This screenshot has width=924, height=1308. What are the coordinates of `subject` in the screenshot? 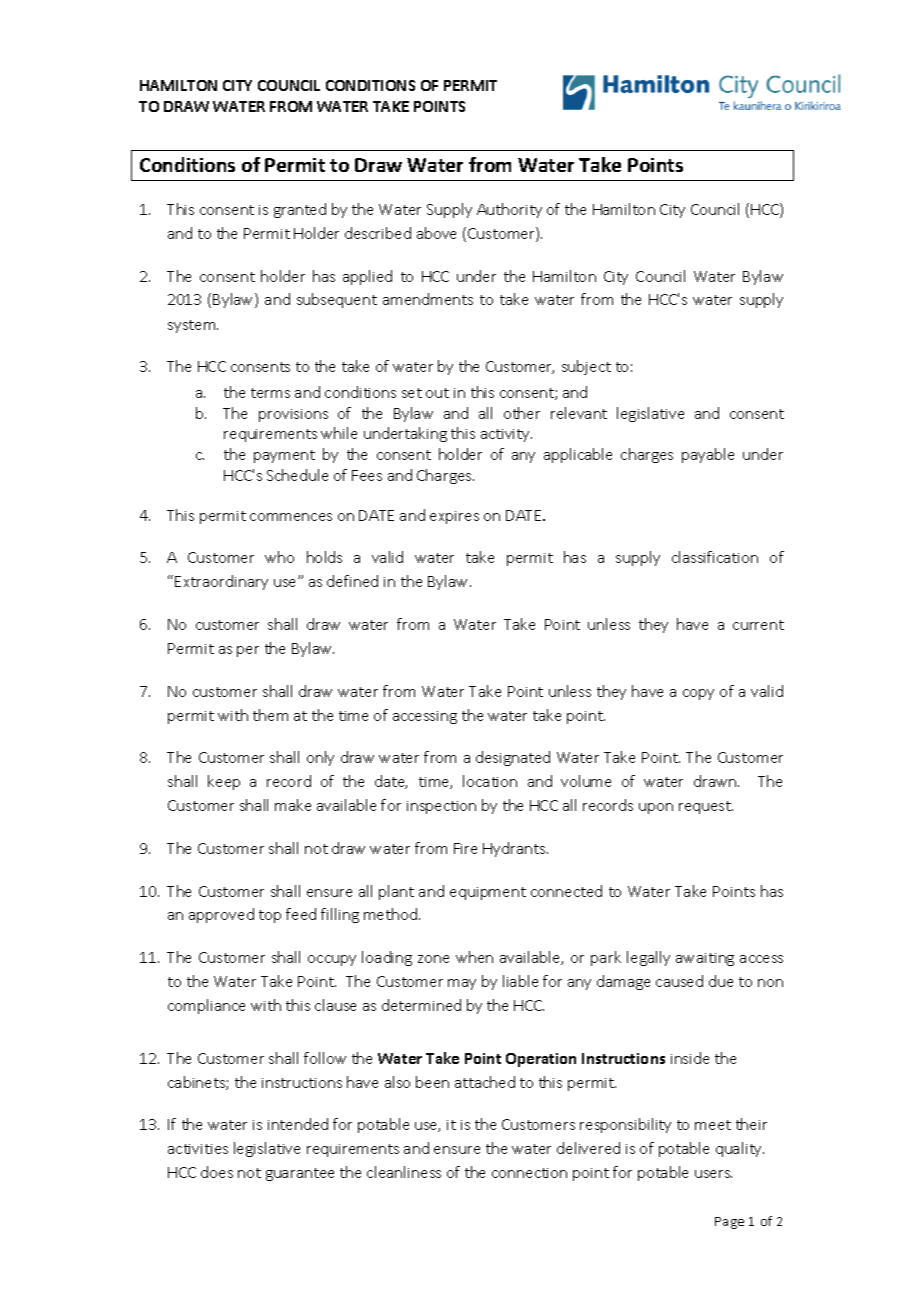 It's located at (586, 367).
